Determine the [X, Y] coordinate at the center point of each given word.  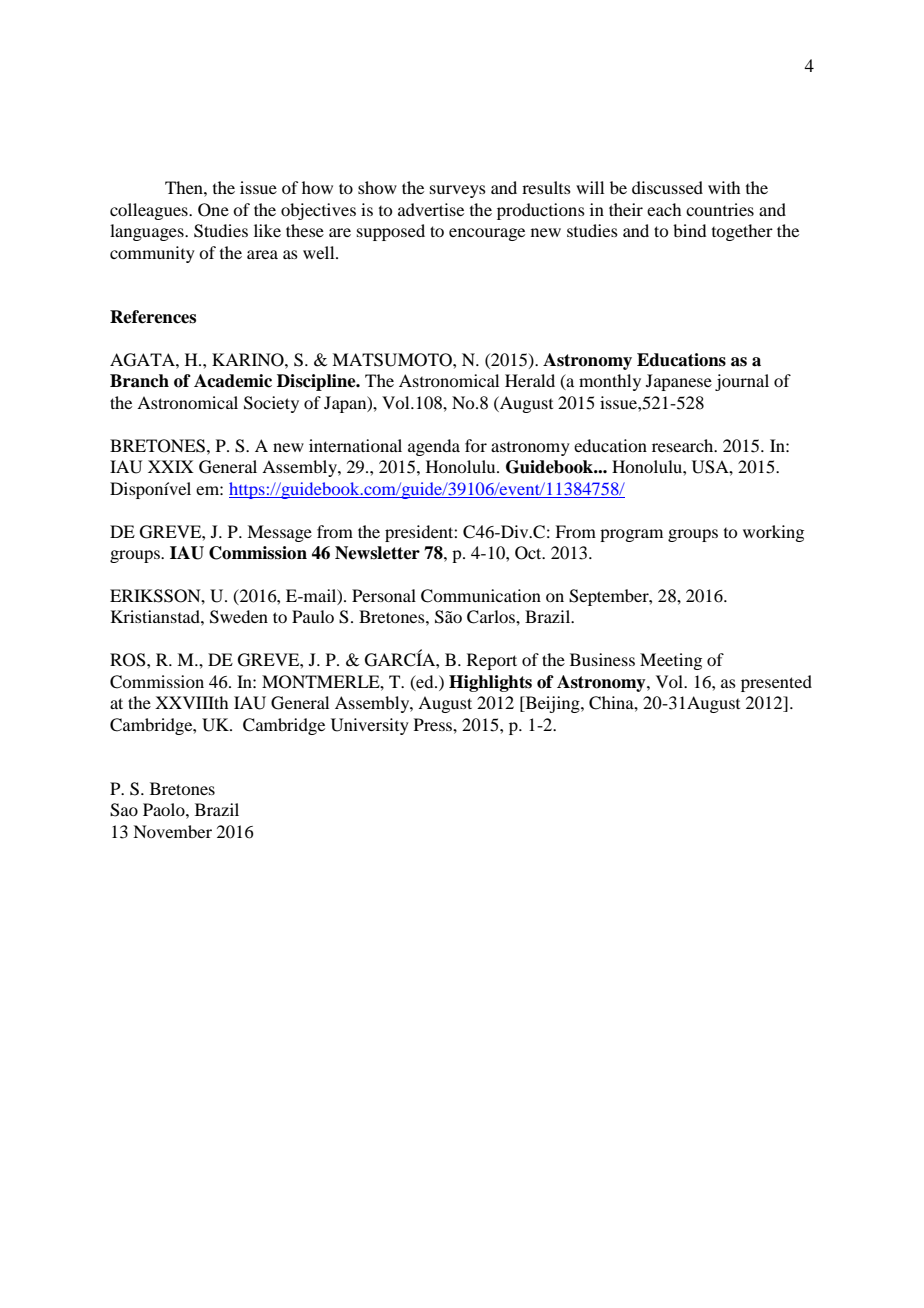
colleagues [150, 211]
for [476, 445]
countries [720, 209]
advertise [431, 209]
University [370, 726]
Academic [233, 381]
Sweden [239, 617]
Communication [481, 596]
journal [742, 382]
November [172, 831]
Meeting [671, 661]
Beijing [552, 704]
